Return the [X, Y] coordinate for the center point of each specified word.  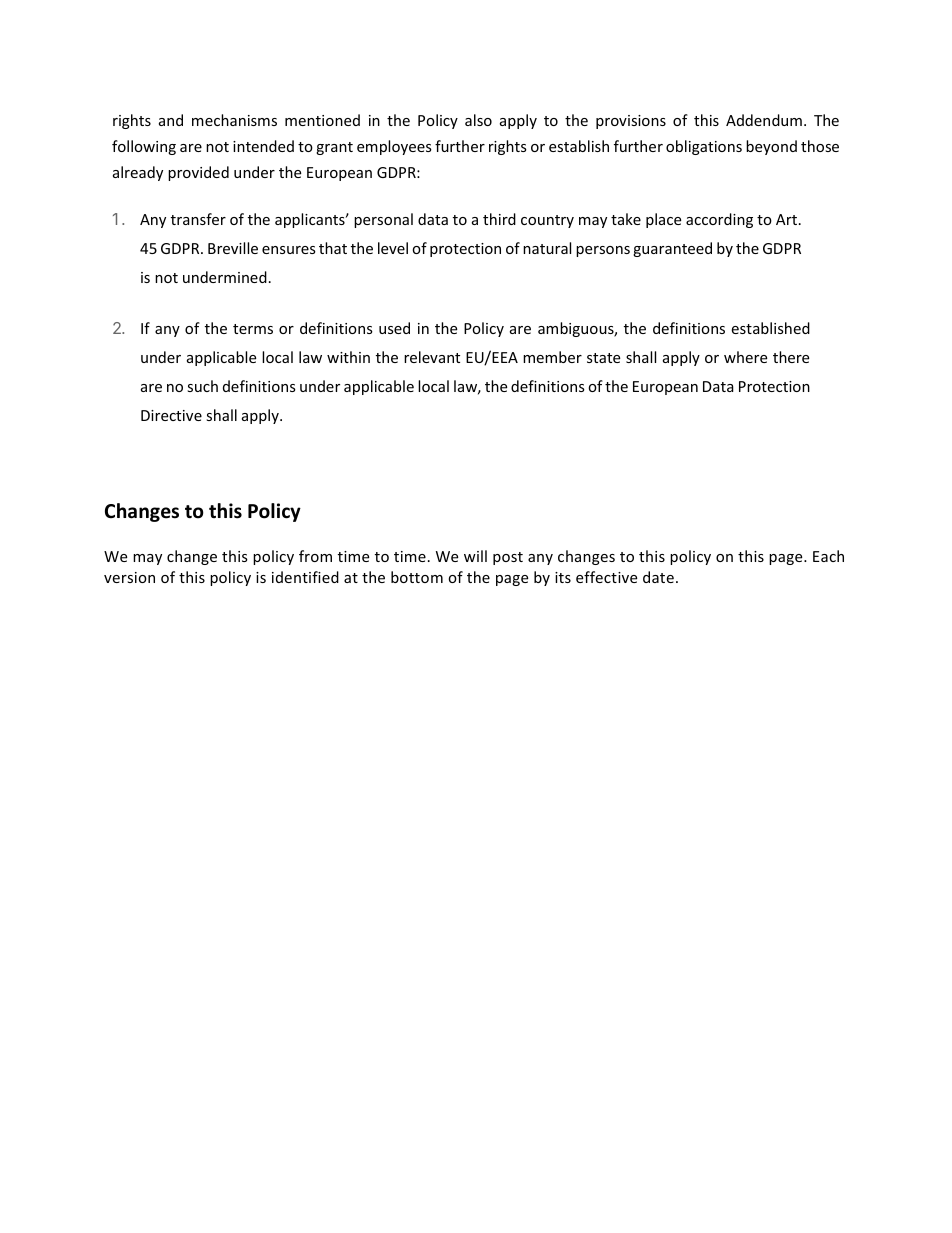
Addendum [764, 120]
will [475, 556]
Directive [171, 415]
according [719, 220]
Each [828, 556]
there [791, 357]
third [499, 219]
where [745, 357]
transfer [198, 219]
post [508, 558]
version [129, 577]
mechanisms [234, 120]
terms [253, 329]
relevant [432, 357]
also [478, 120]
